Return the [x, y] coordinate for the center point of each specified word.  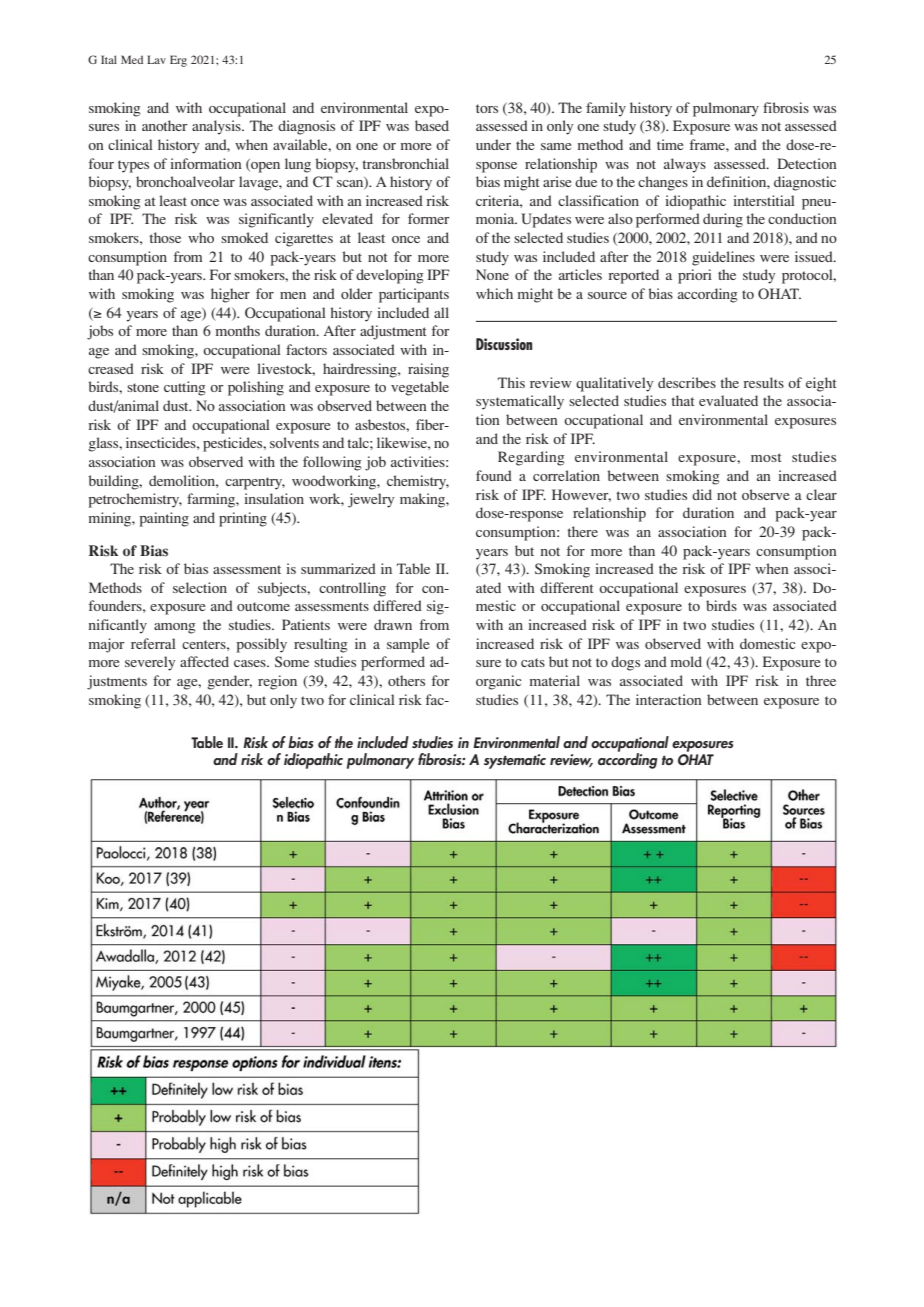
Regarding [531, 458]
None [492, 274]
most [766, 457]
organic [499, 682]
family [606, 109]
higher [230, 295]
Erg [178, 61]
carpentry [255, 483]
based [432, 125]
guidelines [723, 258]
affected [204, 661]
